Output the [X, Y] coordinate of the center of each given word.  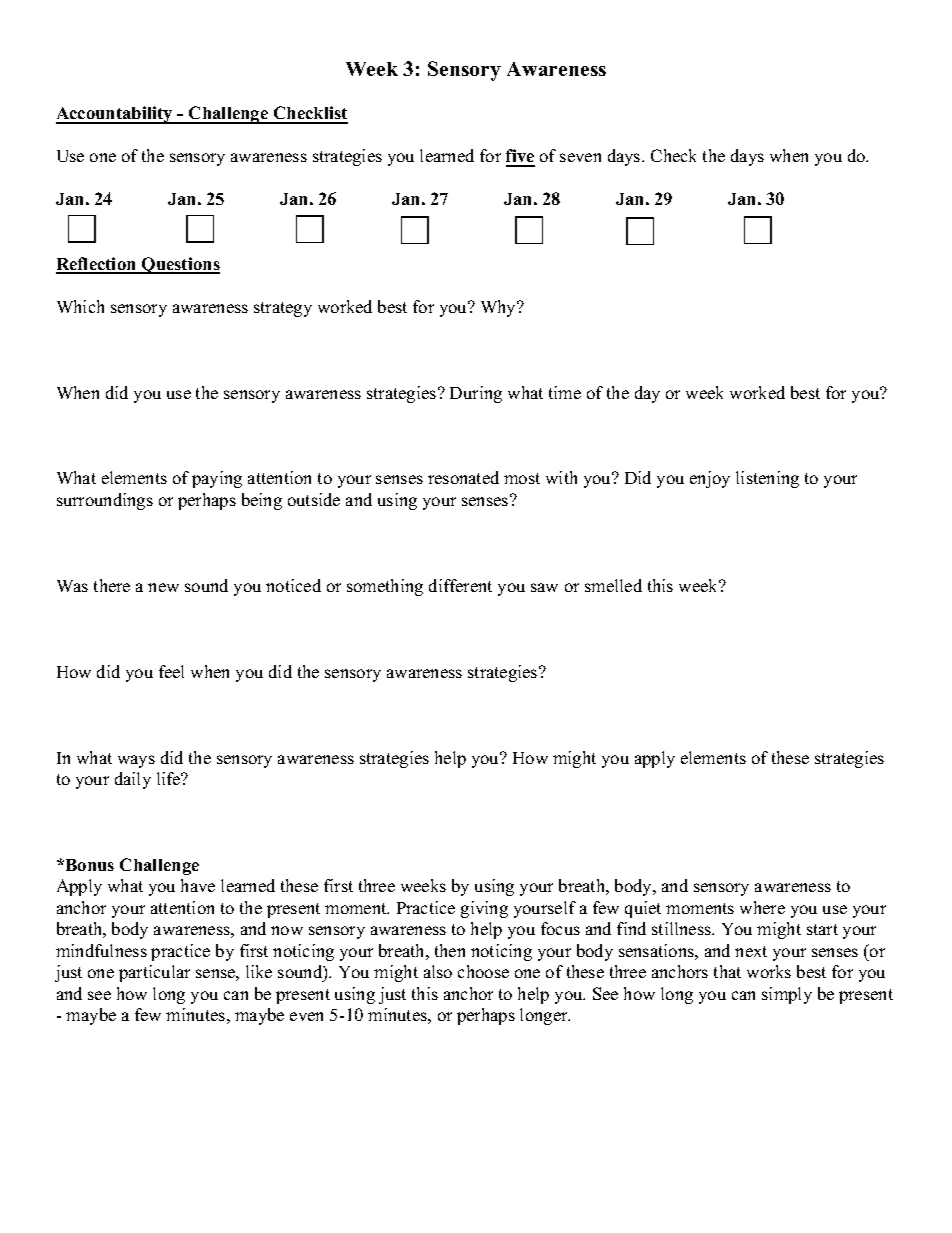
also [438, 971]
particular [154, 973]
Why [500, 308]
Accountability [115, 115]
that [727, 971]
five [520, 157]
